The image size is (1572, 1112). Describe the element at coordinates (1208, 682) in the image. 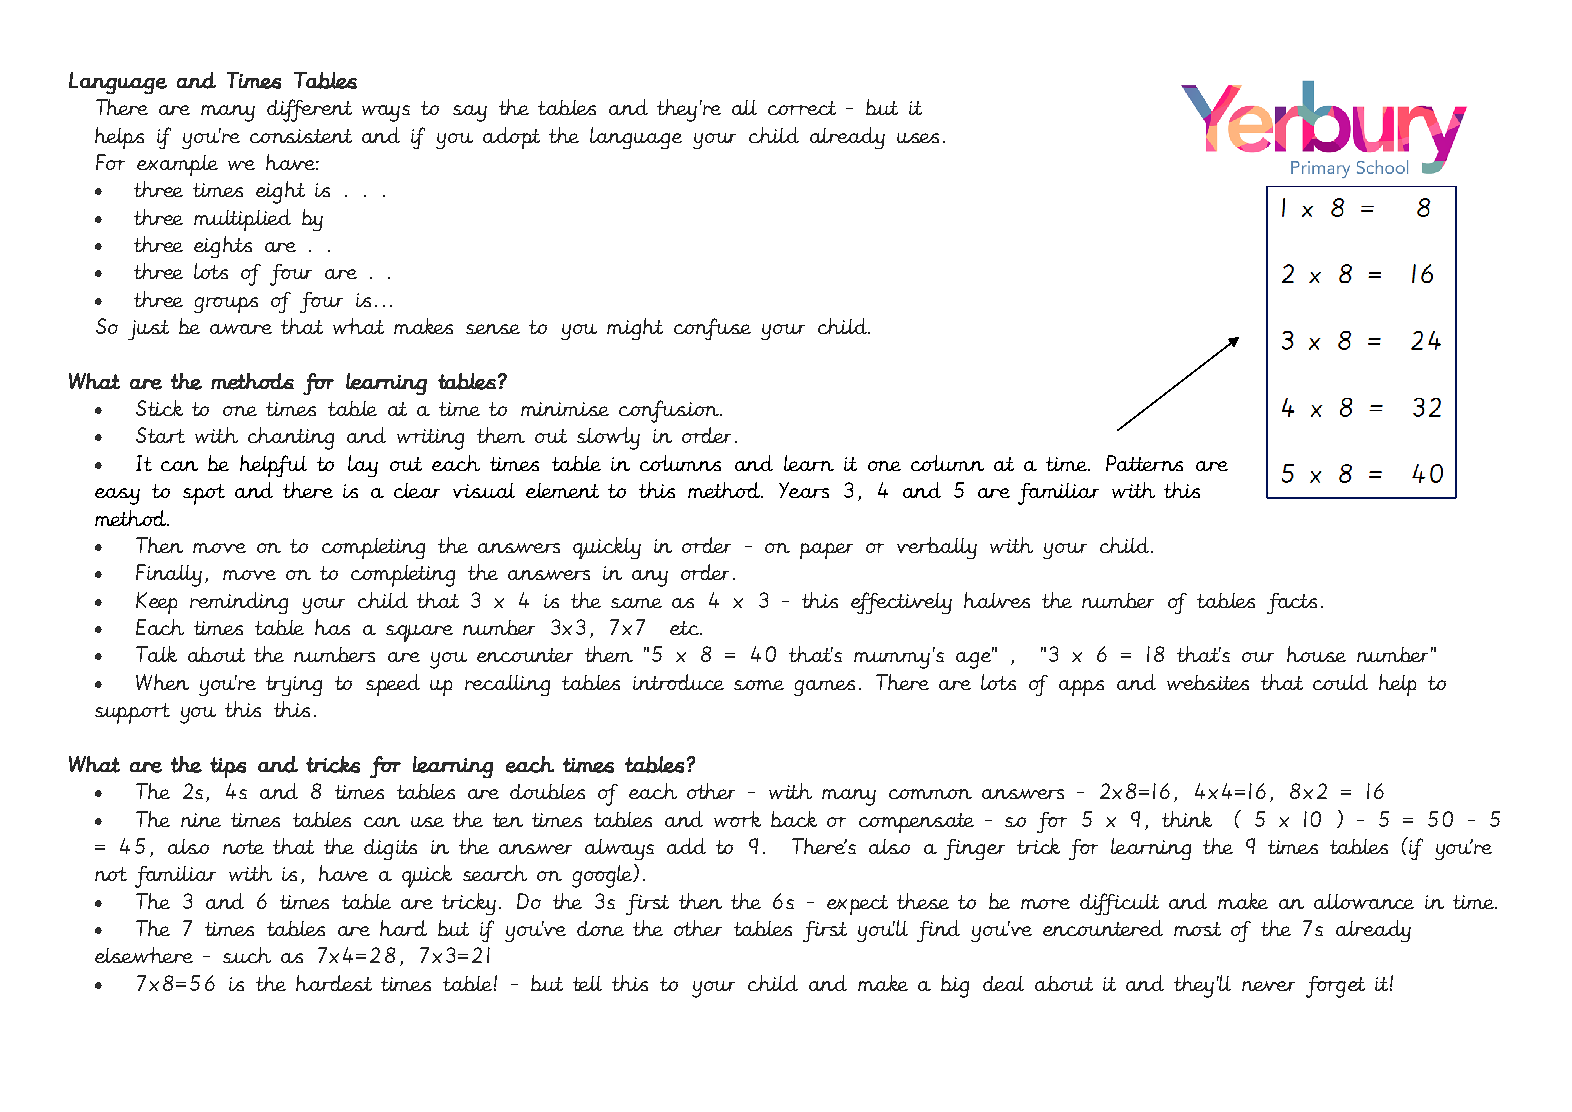

I see `websites` at that location.
